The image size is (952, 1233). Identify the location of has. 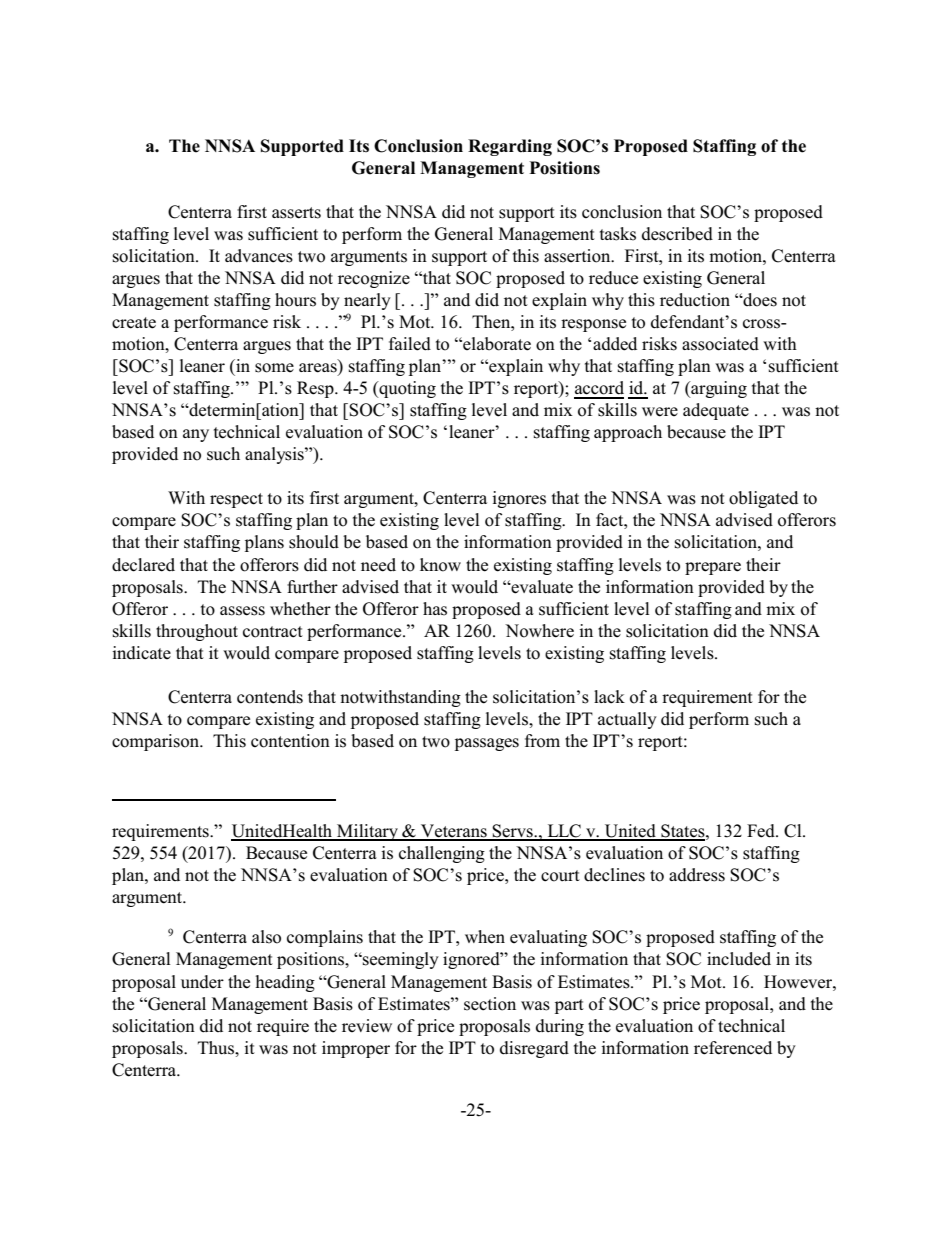
(435, 609).
